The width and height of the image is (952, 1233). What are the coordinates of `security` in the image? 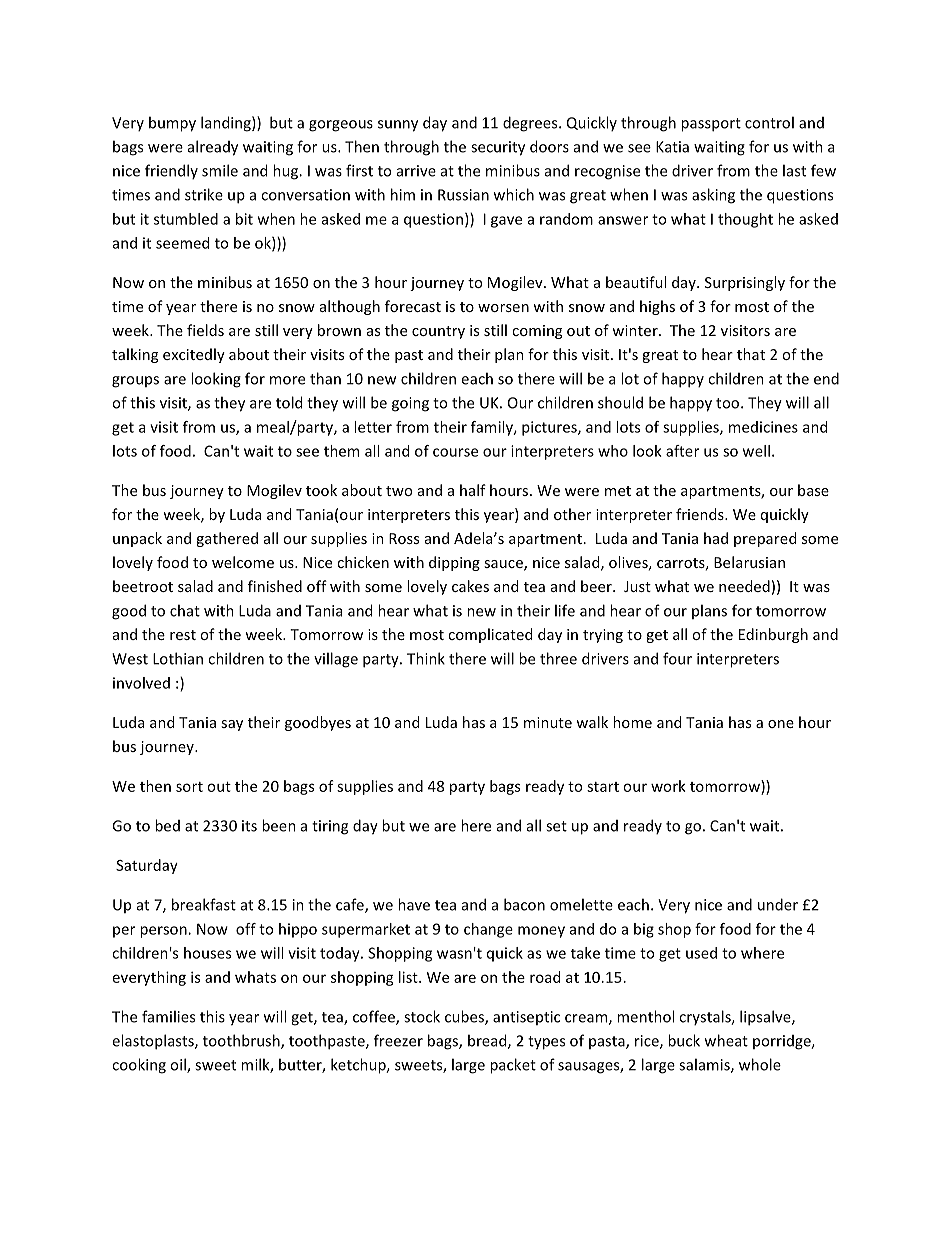 It's located at (498, 148).
